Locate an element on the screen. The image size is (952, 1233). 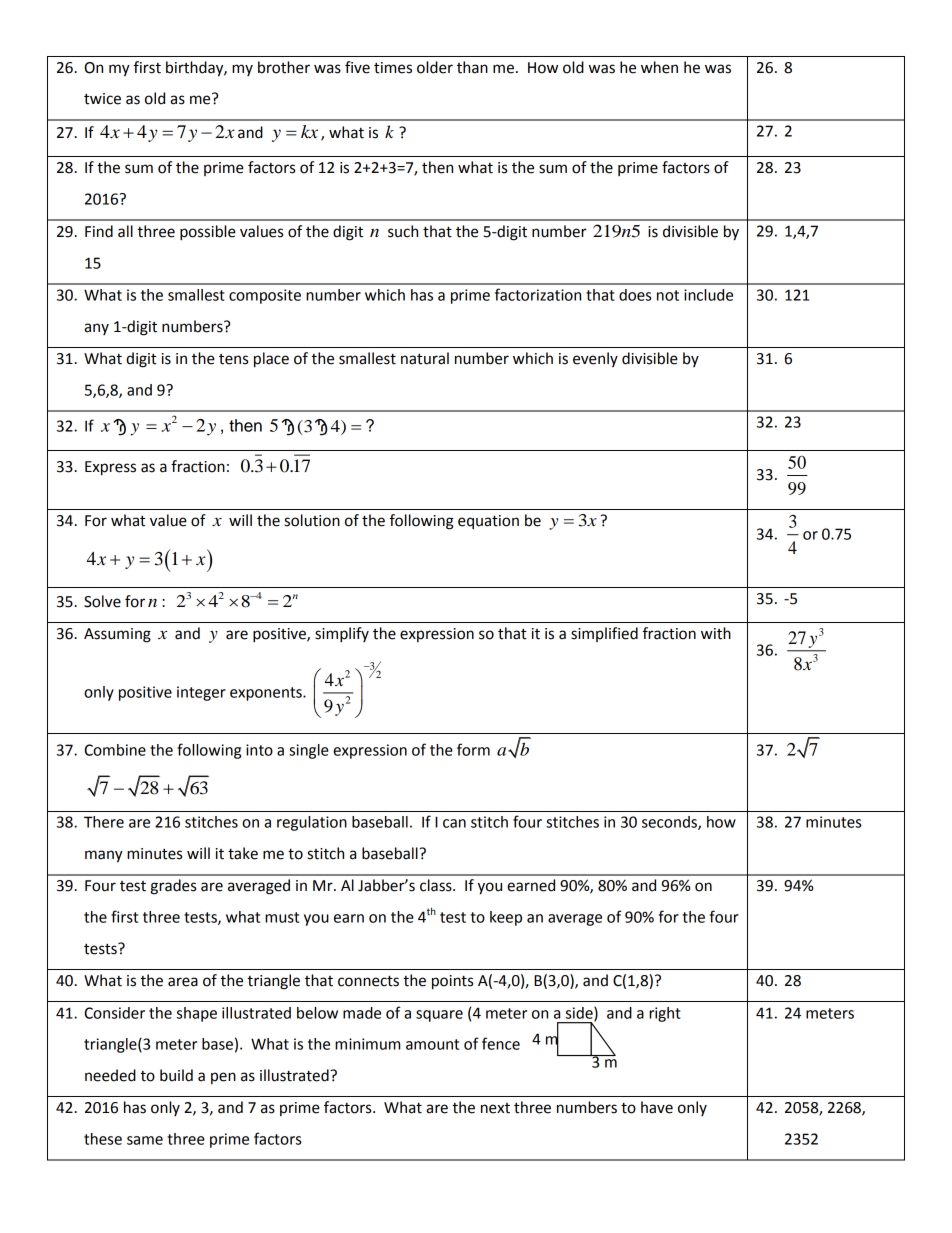
simplify is located at coordinates (342, 635).
